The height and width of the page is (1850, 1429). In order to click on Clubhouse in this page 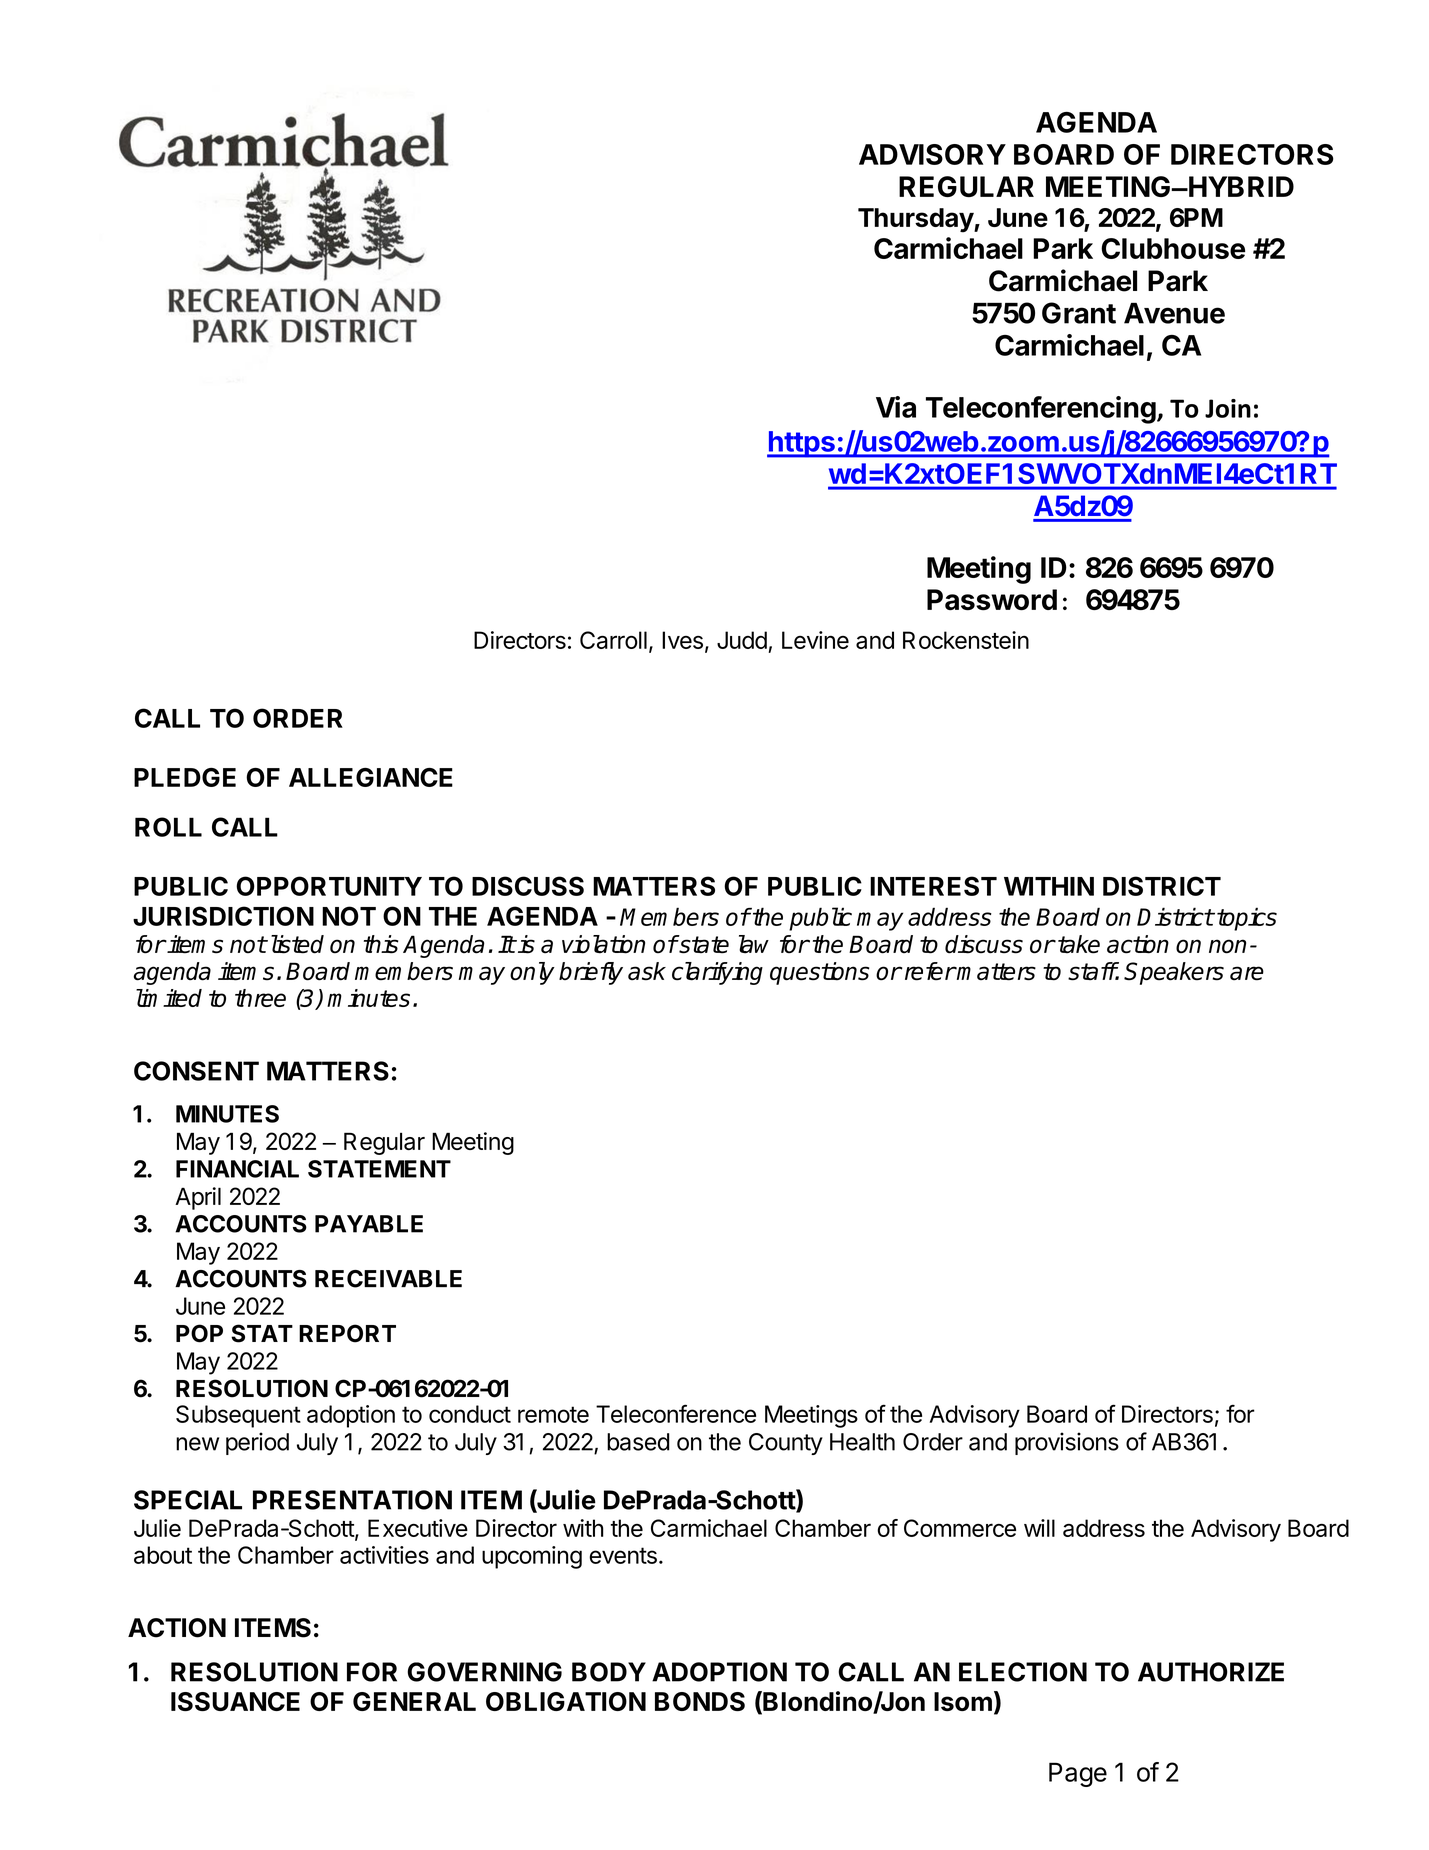, I will do `click(1173, 248)`.
